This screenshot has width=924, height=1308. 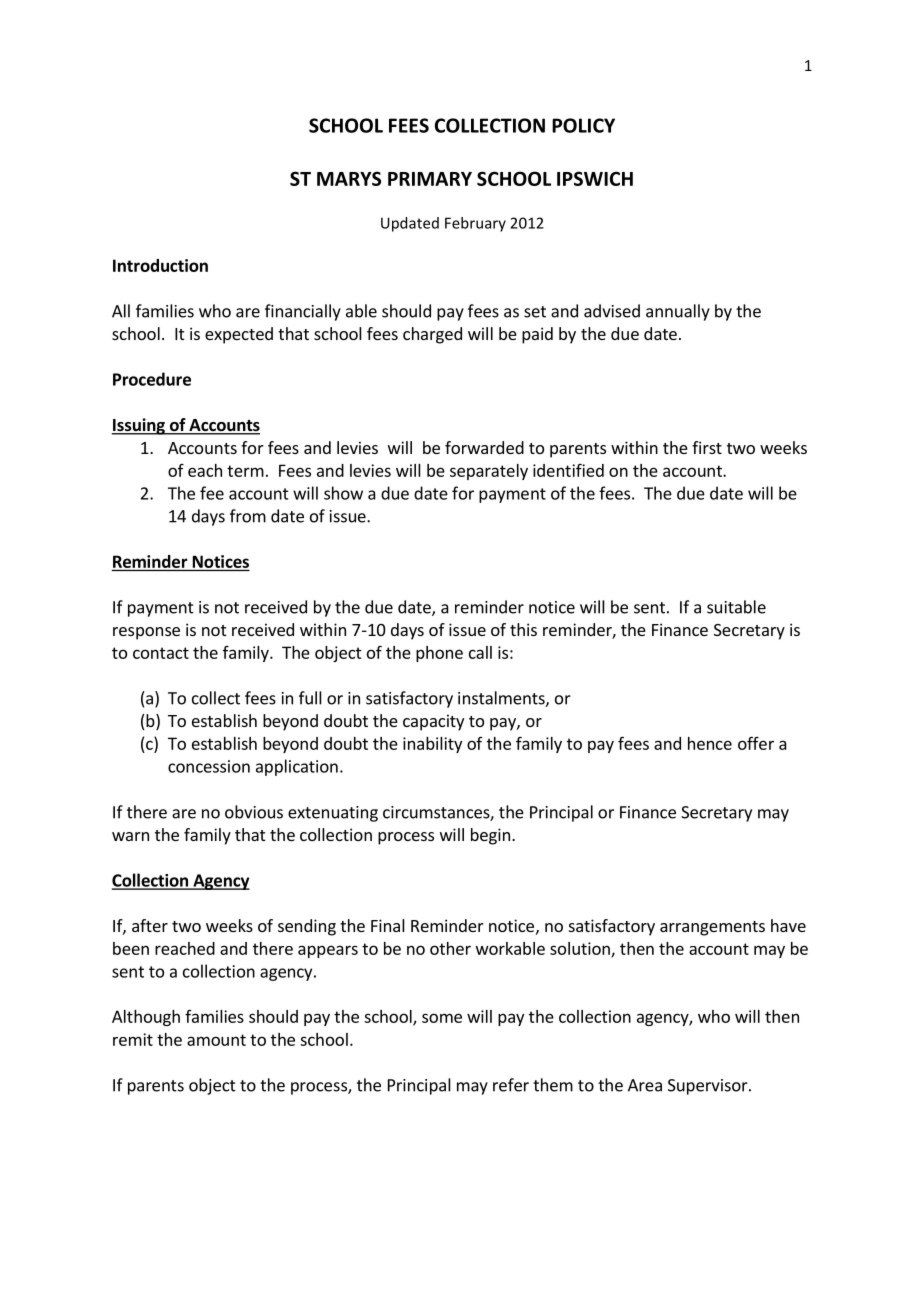 I want to click on amount, so click(x=216, y=1040).
